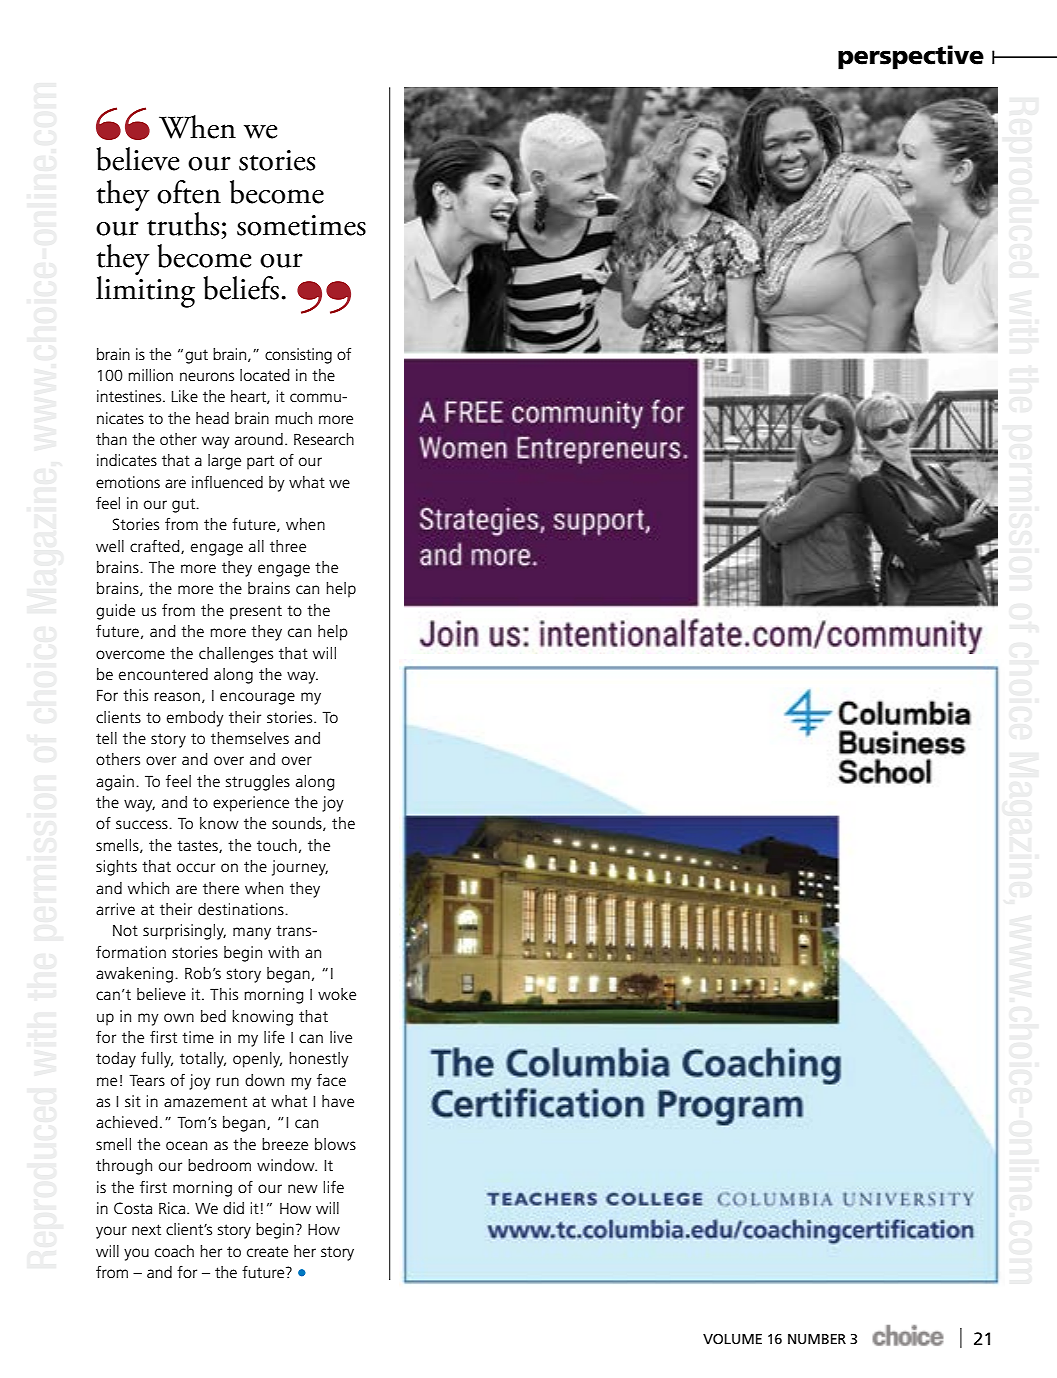 The width and height of the screenshot is (1057, 1378). What do you see at coordinates (241, 288) in the screenshot?
I see `beliefs` at bounding box center [241, 288].
